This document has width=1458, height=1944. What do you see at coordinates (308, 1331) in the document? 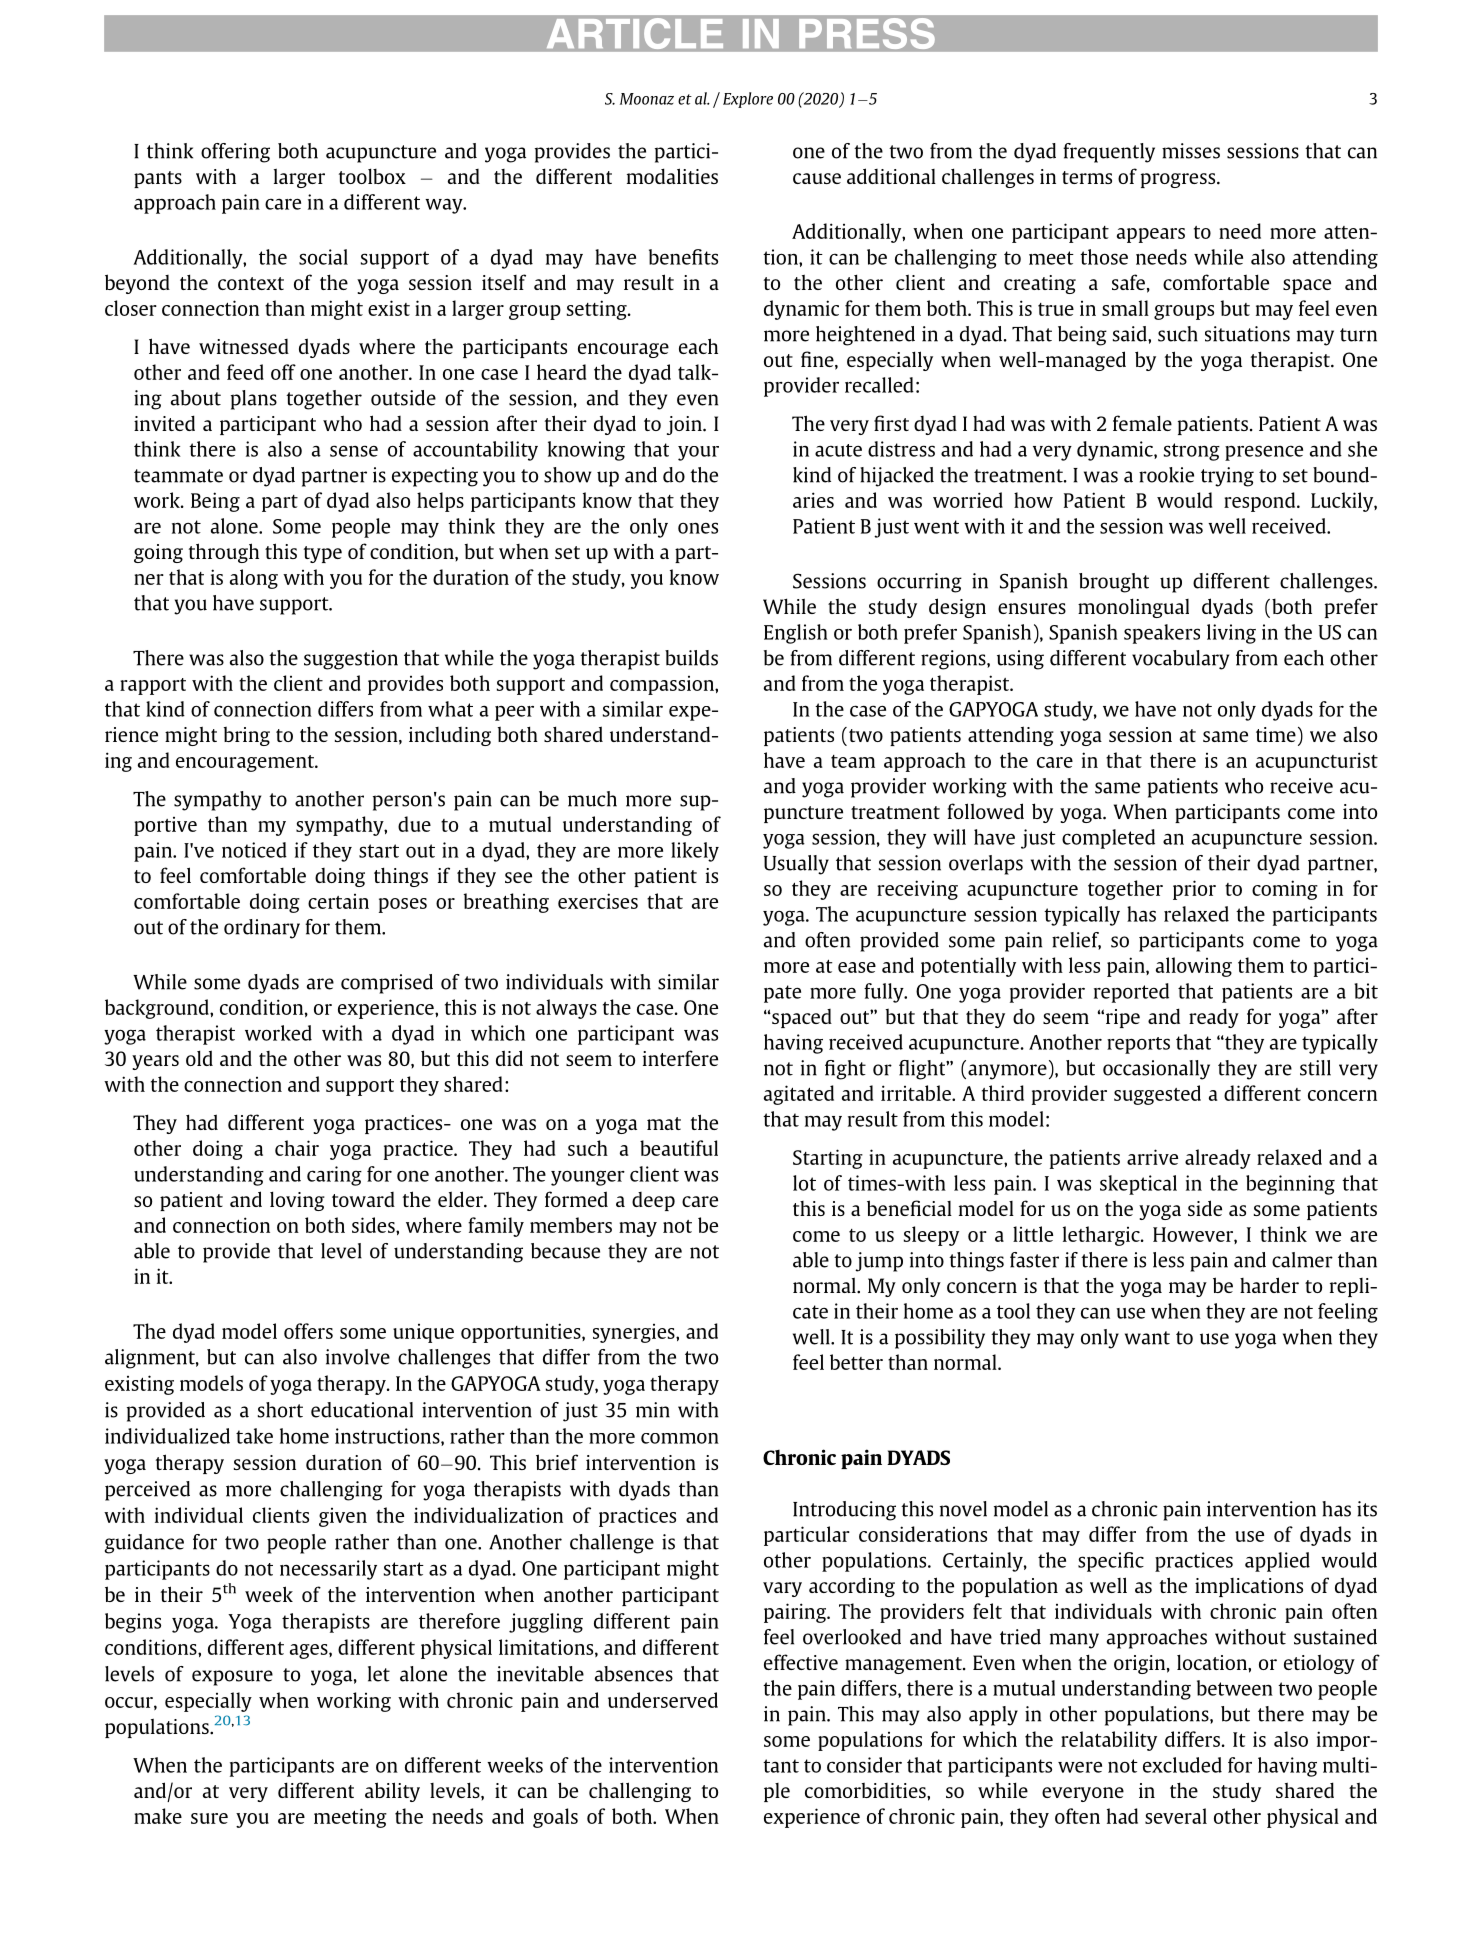
I see `offers` at bounding box center [308, 1331].
